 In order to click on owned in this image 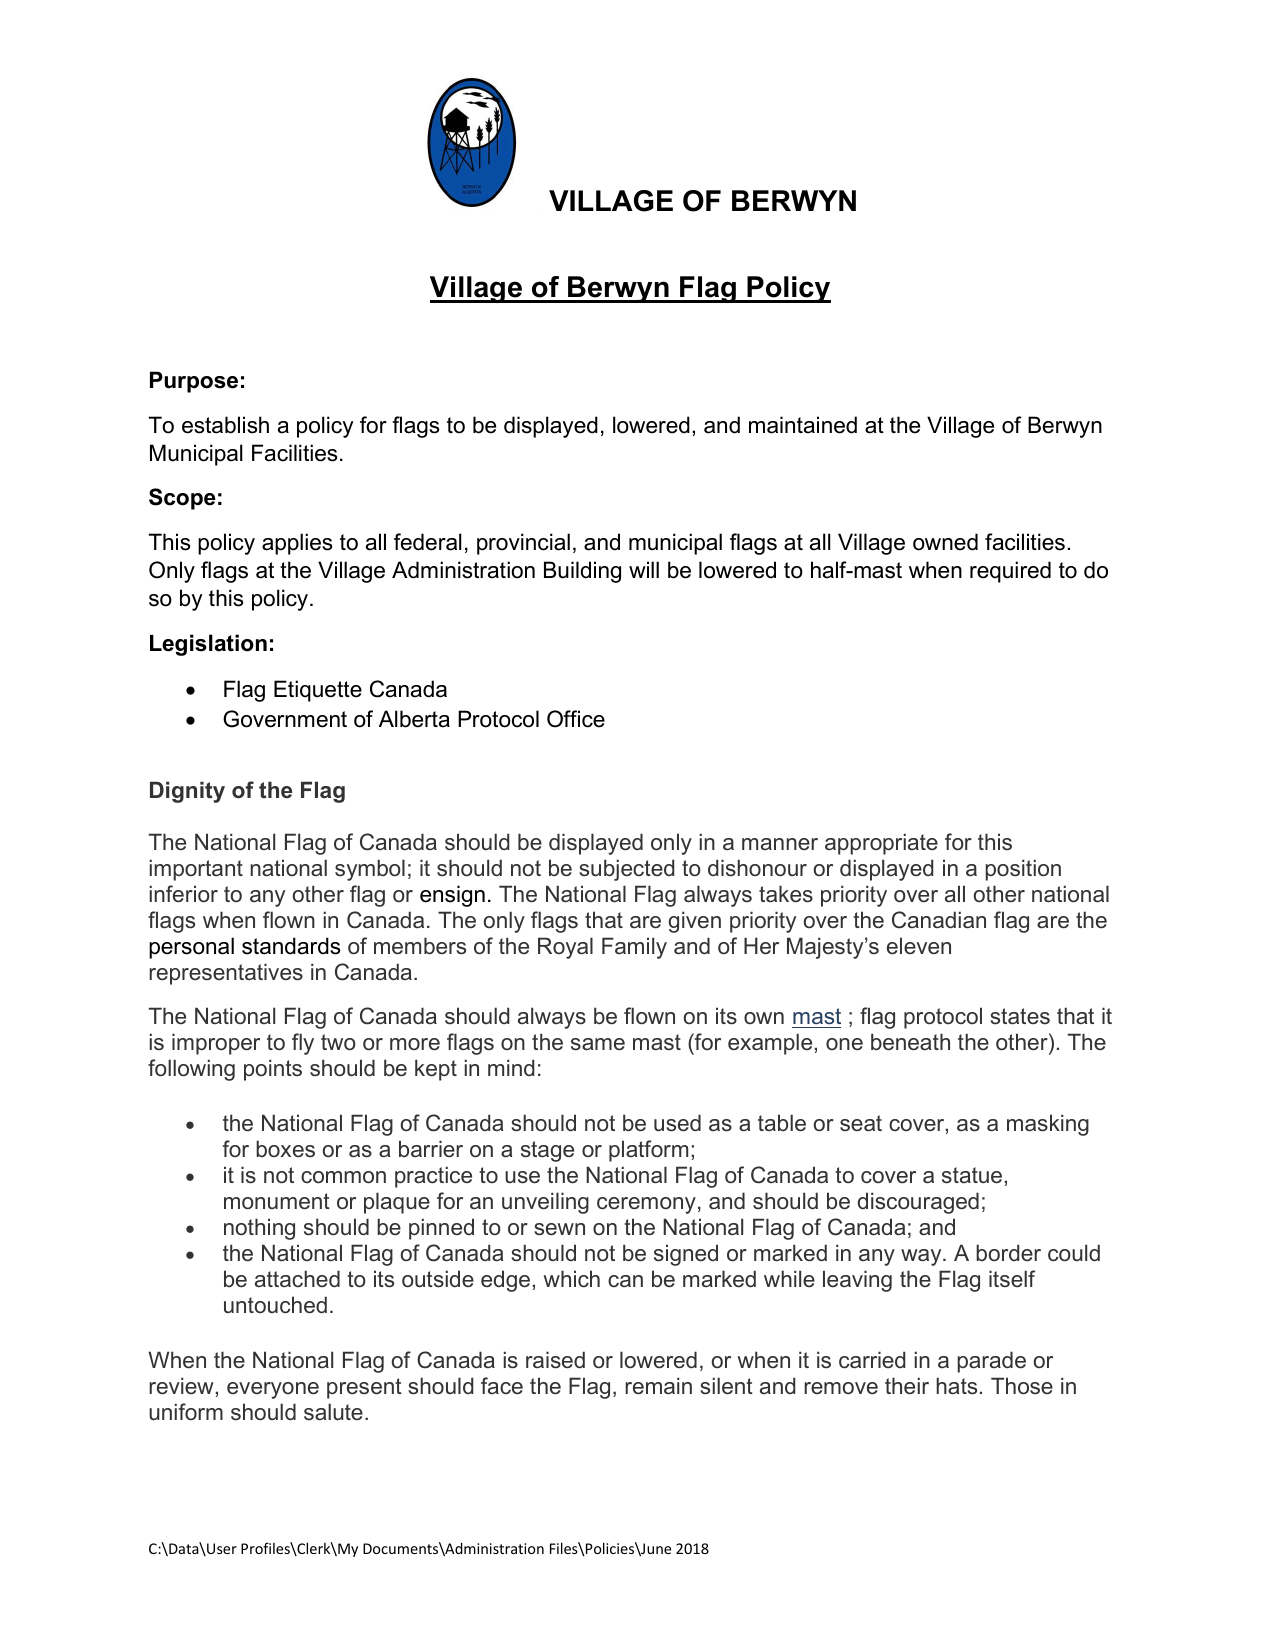, I will do `click(945, 542)`.
